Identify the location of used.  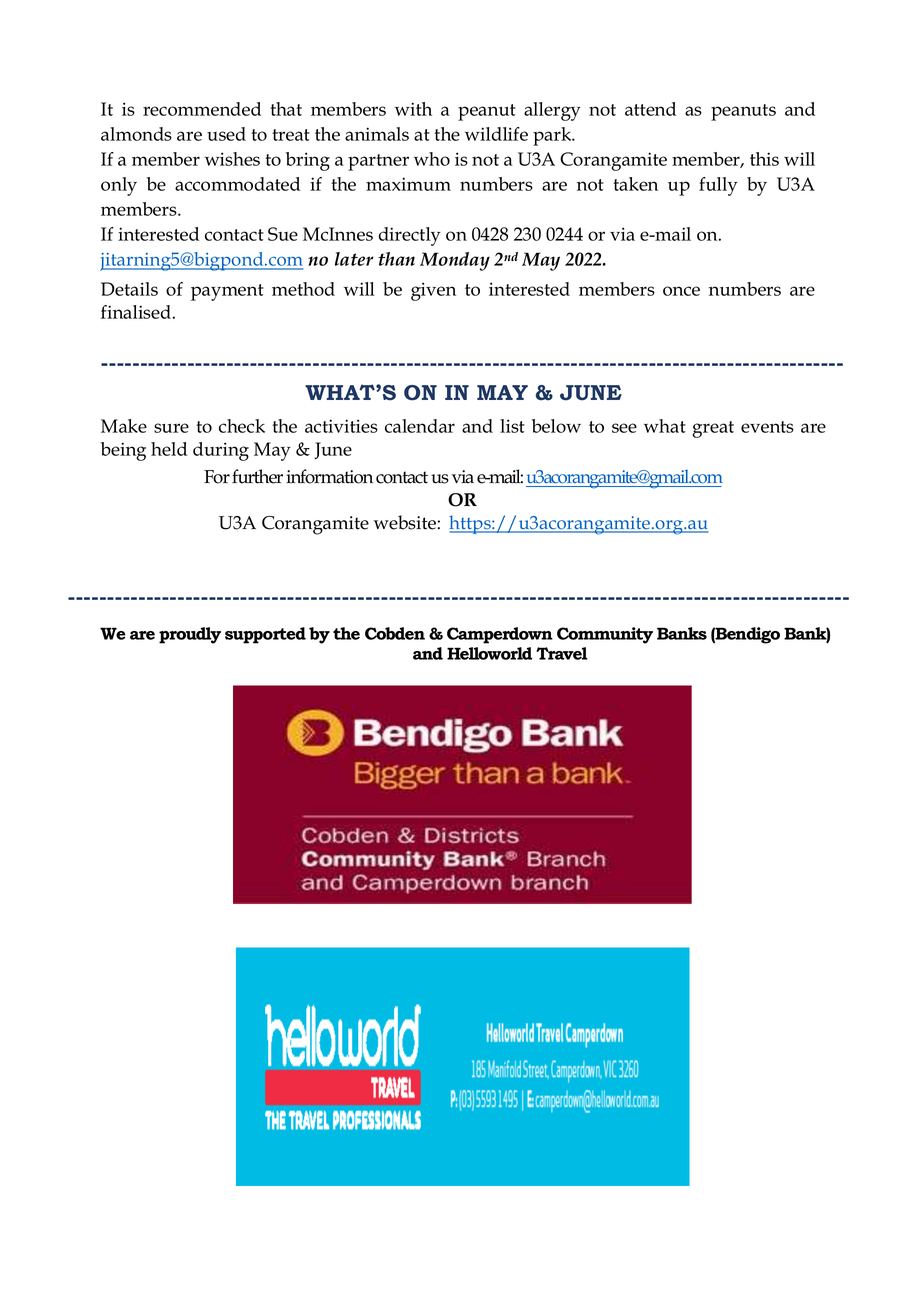
(226, 134).
